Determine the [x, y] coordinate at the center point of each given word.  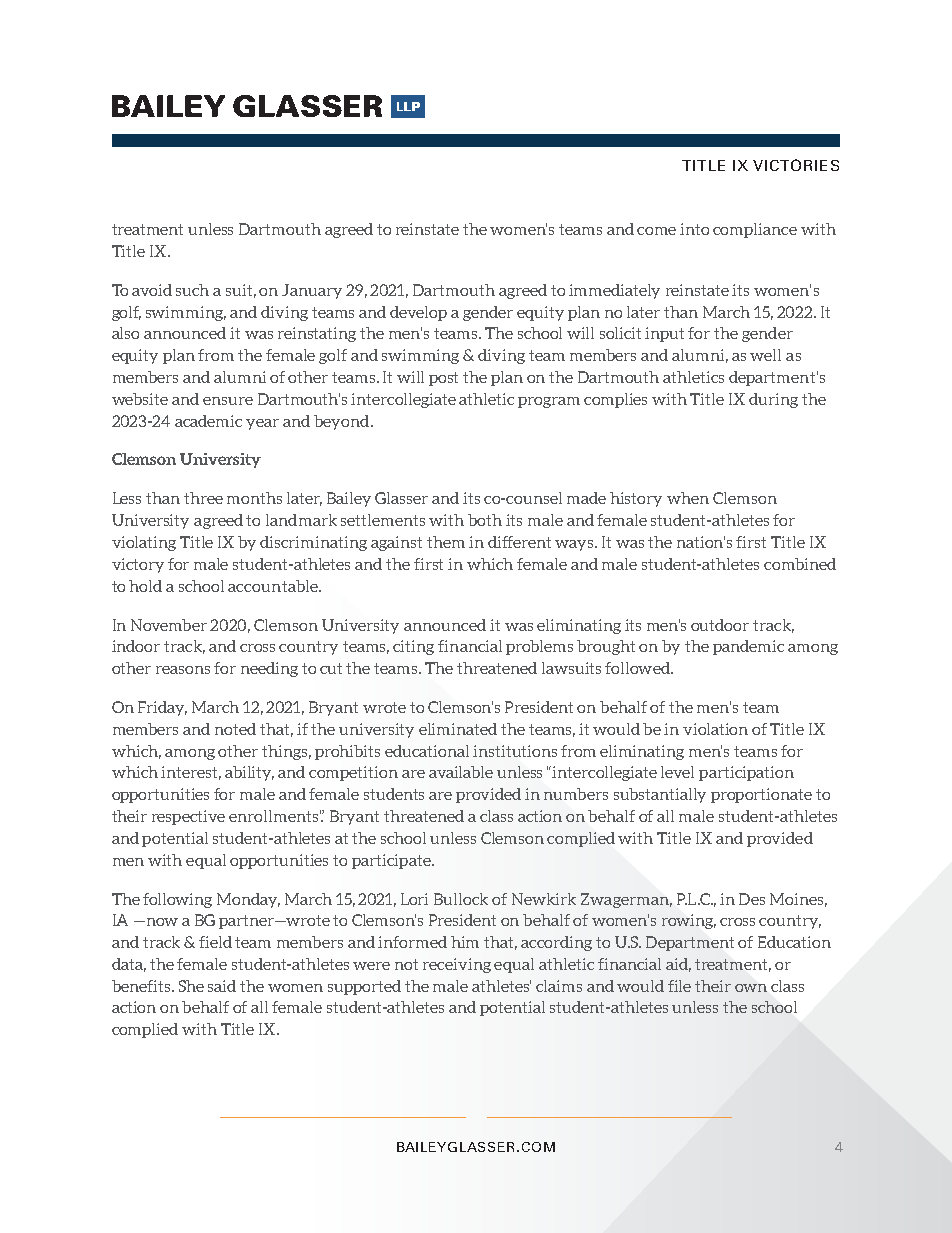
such [192, 290]
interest [191, 773]
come [656, 231]
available [461, 772]
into [694, 229]
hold [145, 586]
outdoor [720, 625]
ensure [228, 401]
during [773, 400]
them [446, 542]
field [215, 942]
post [443, 379]
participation [746, 773]
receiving [457, 965]
